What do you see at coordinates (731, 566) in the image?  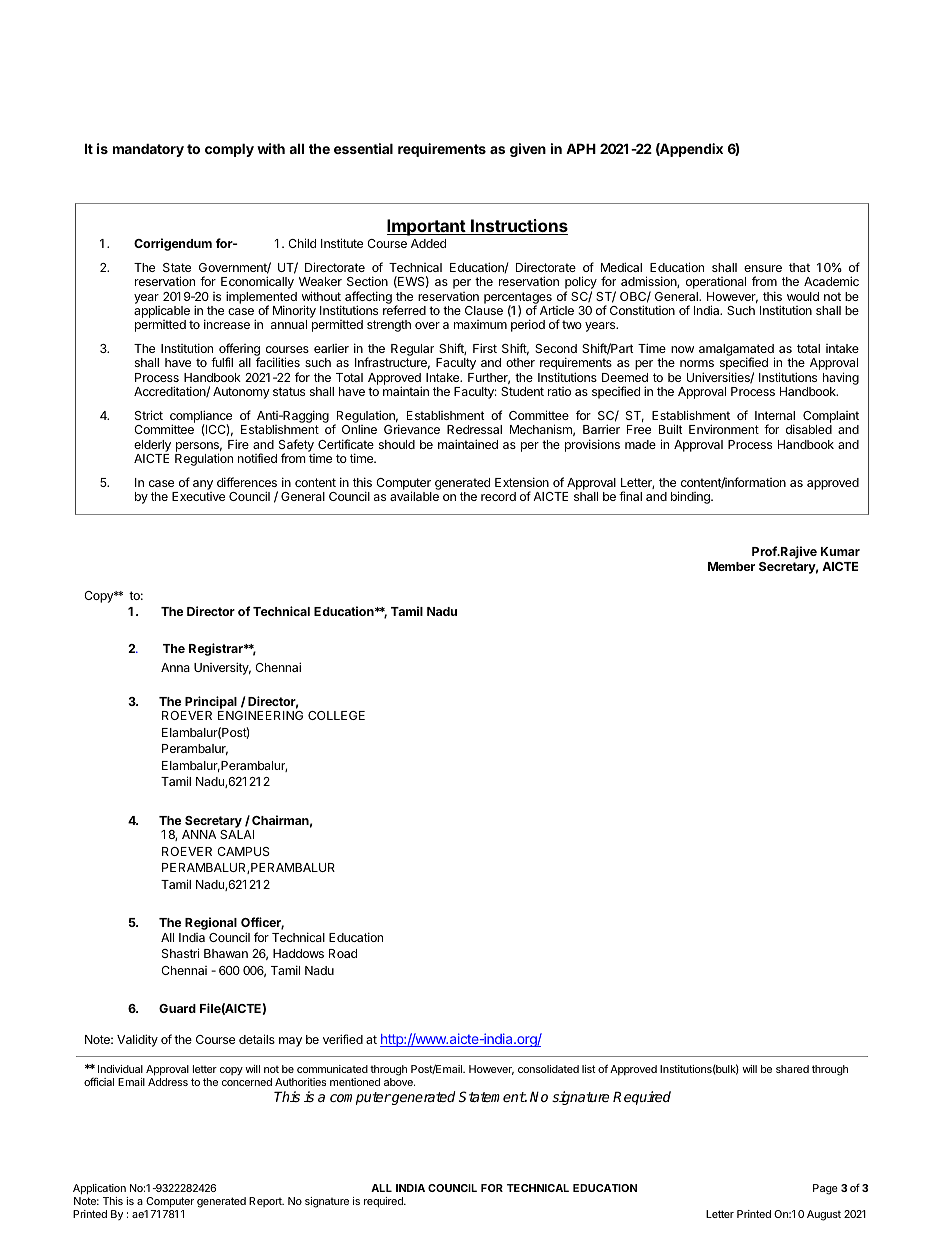 I see `Member` at bounding box center [731, 566].
